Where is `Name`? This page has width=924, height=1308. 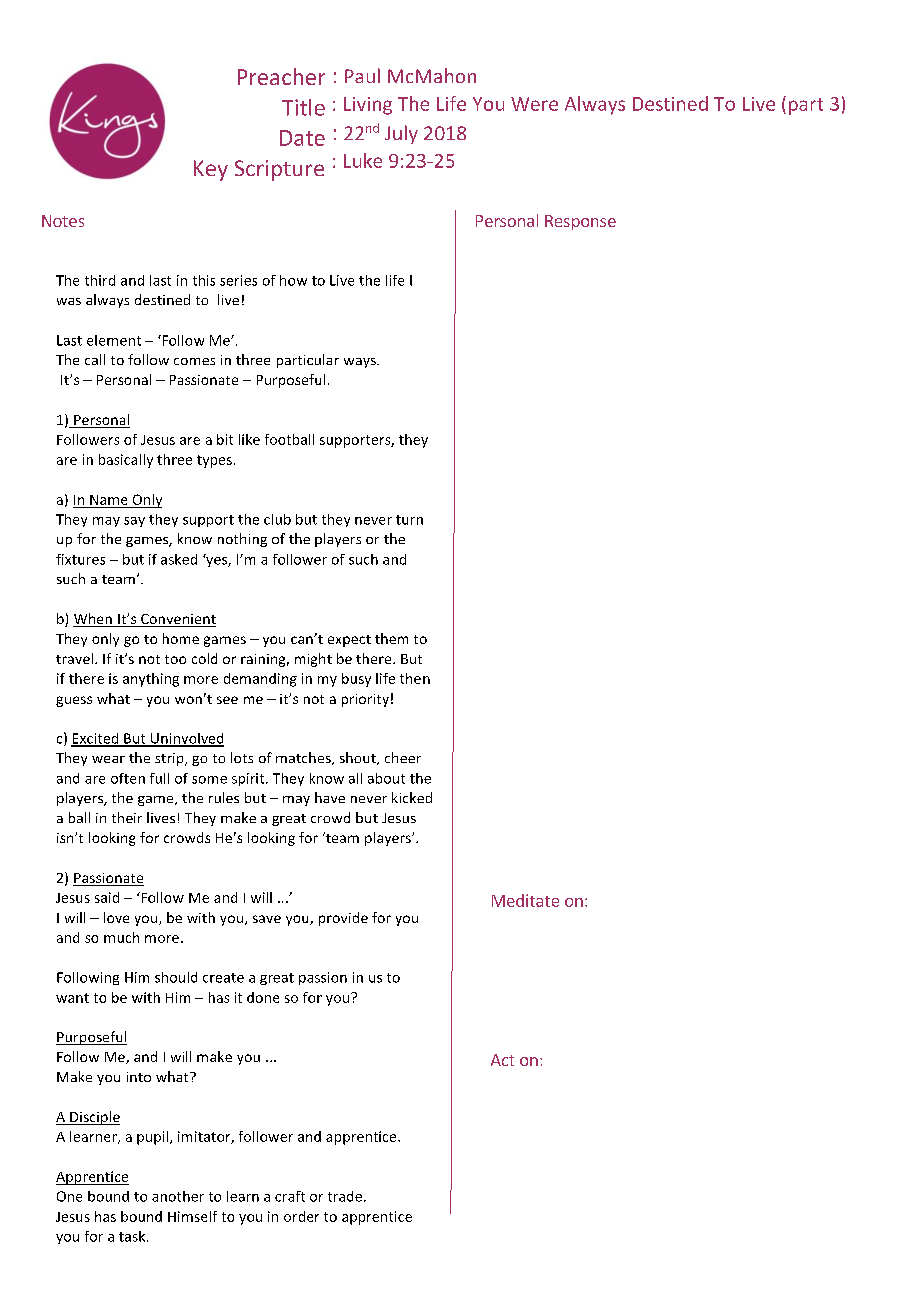 Name is located at coordinates (108, 500).
